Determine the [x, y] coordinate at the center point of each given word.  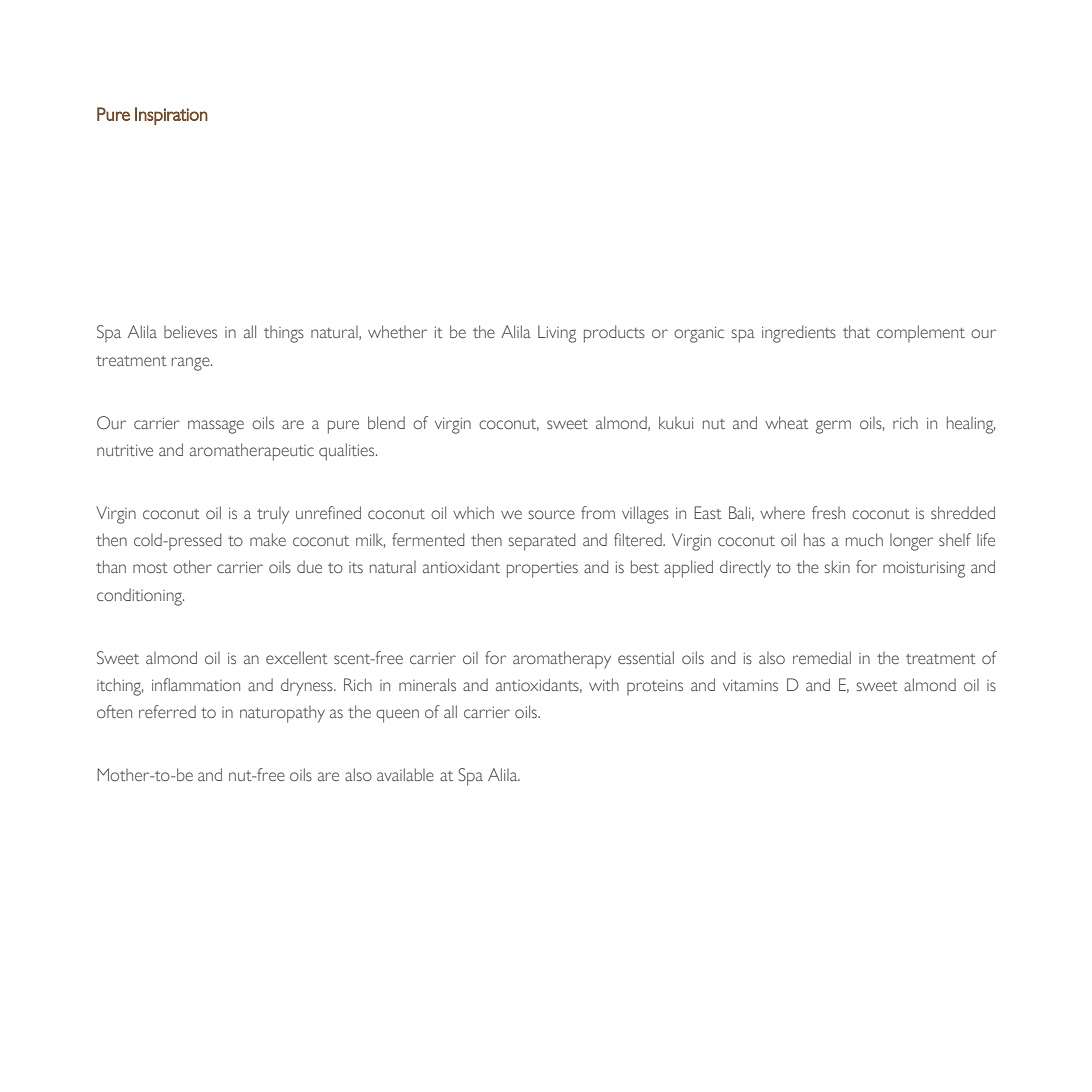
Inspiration [171, 116]
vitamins [750, 685]
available [405, 774]
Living [557, 334]
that [856, 331]
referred [167, 711]
